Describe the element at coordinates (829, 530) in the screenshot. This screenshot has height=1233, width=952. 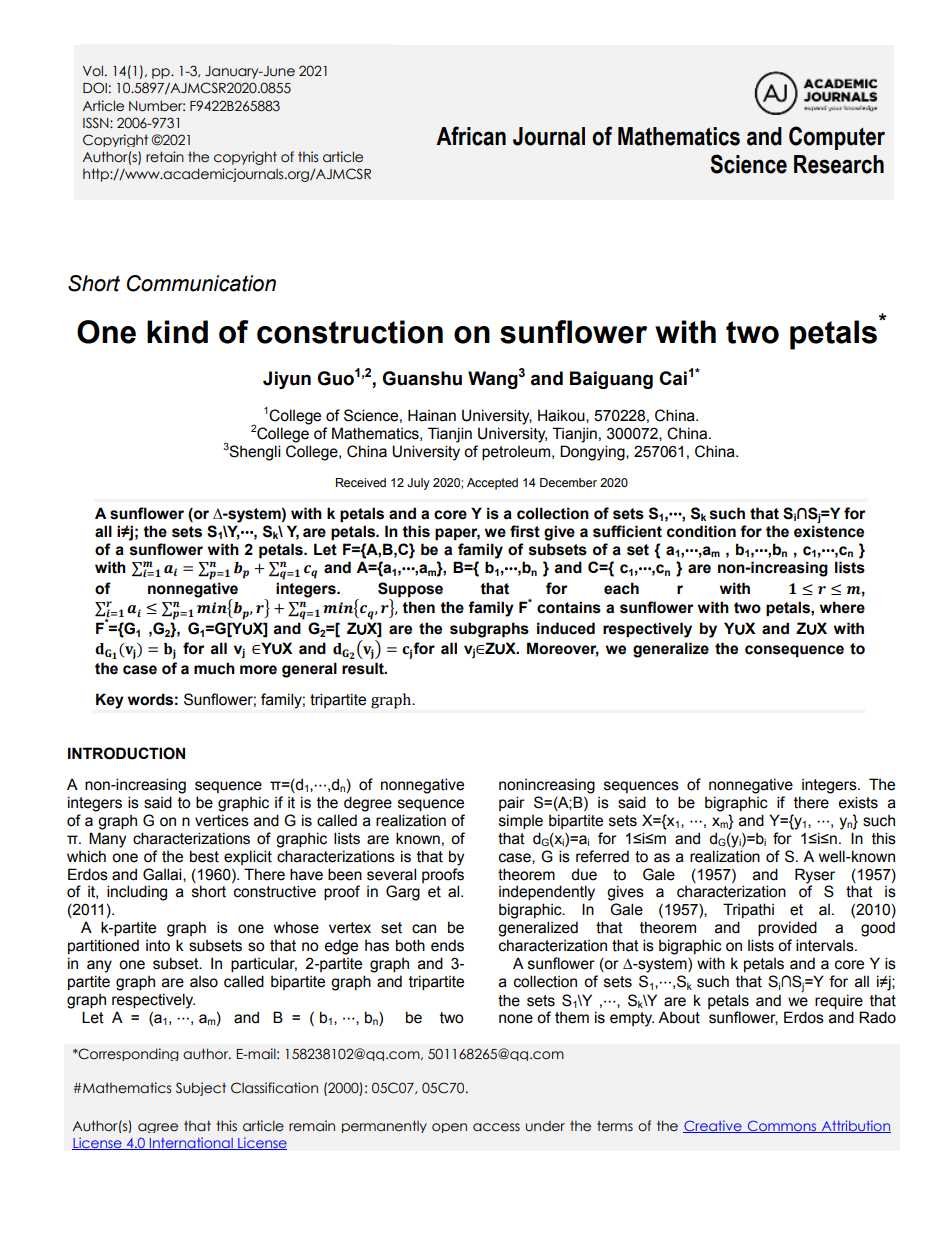
I see `existence` at that location.
